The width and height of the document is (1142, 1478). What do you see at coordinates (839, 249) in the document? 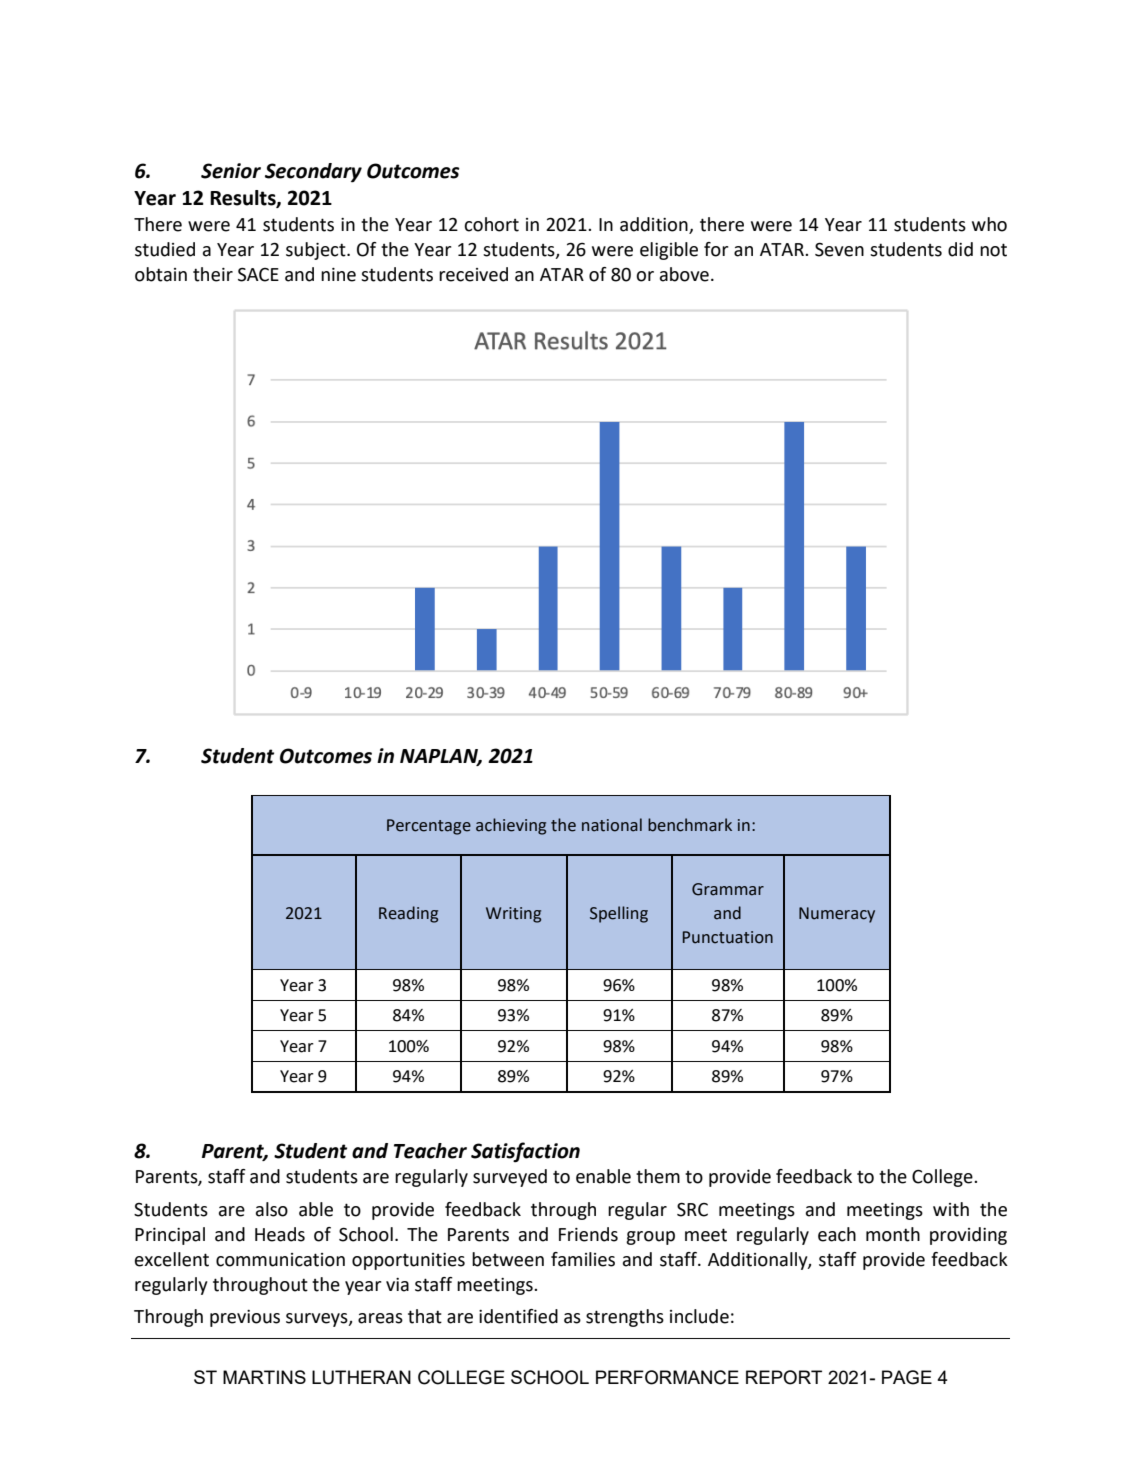
I see `Seven` at bounding box center [839, 249].
